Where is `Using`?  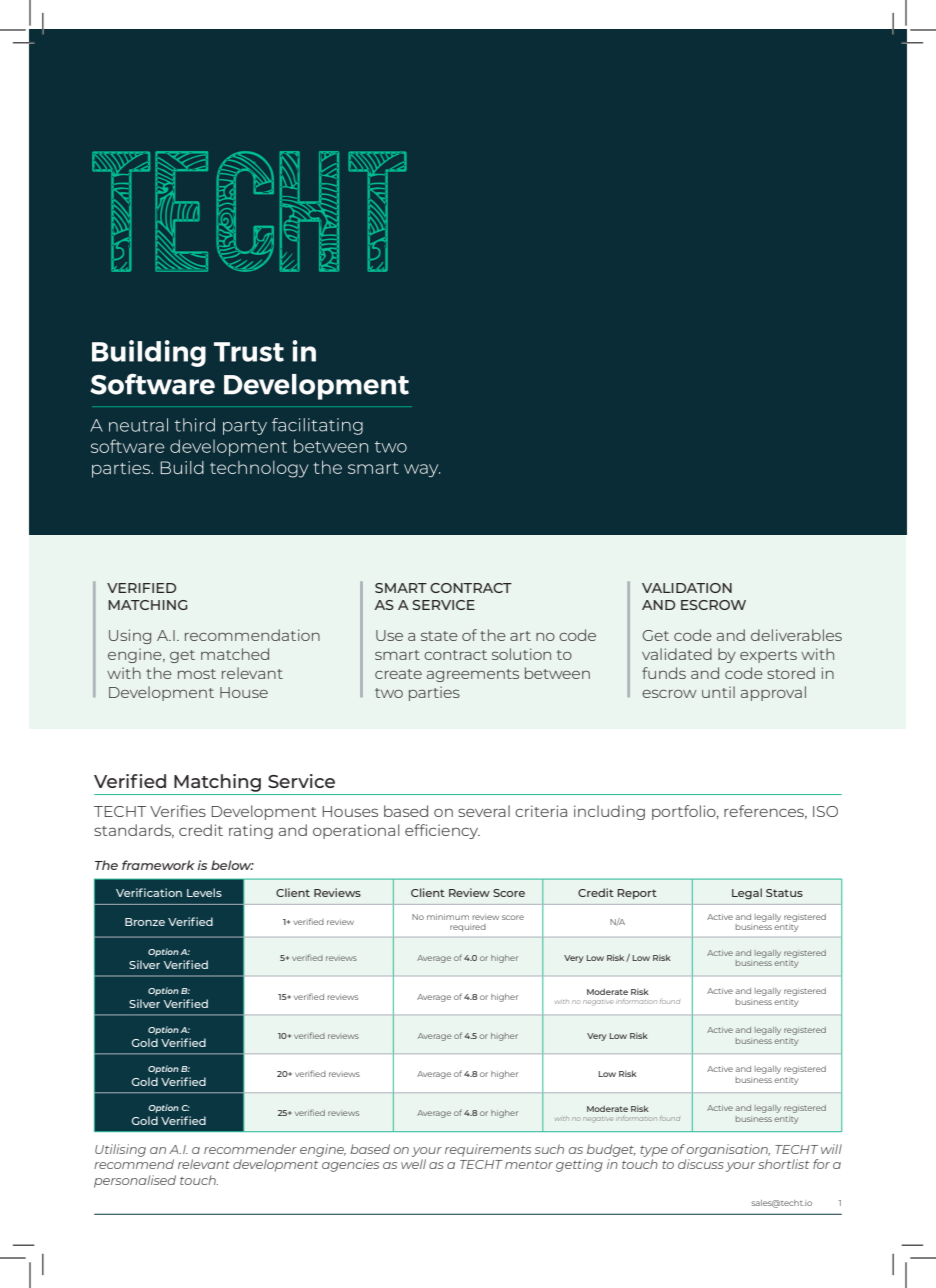 Using is located at coordinates (130, 636).
